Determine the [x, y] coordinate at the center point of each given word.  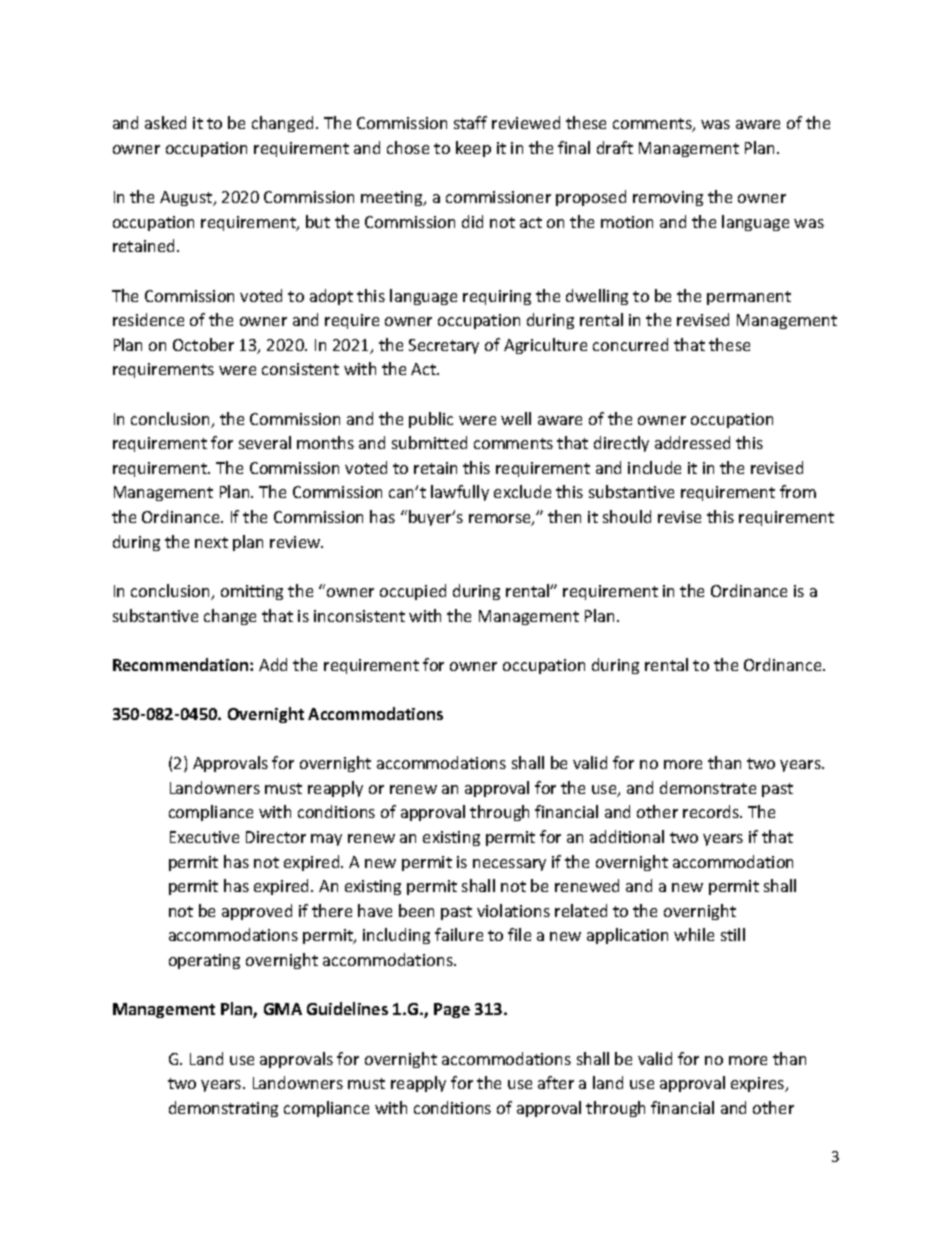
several [265, 442]
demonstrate [708, 787]
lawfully [460, 493]
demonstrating [223, 1109]
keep [473, 149]
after [556, 1082]
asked [165, 122]
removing [668, 198]
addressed [692, 442]
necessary [509, 865]
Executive [204, 837]
